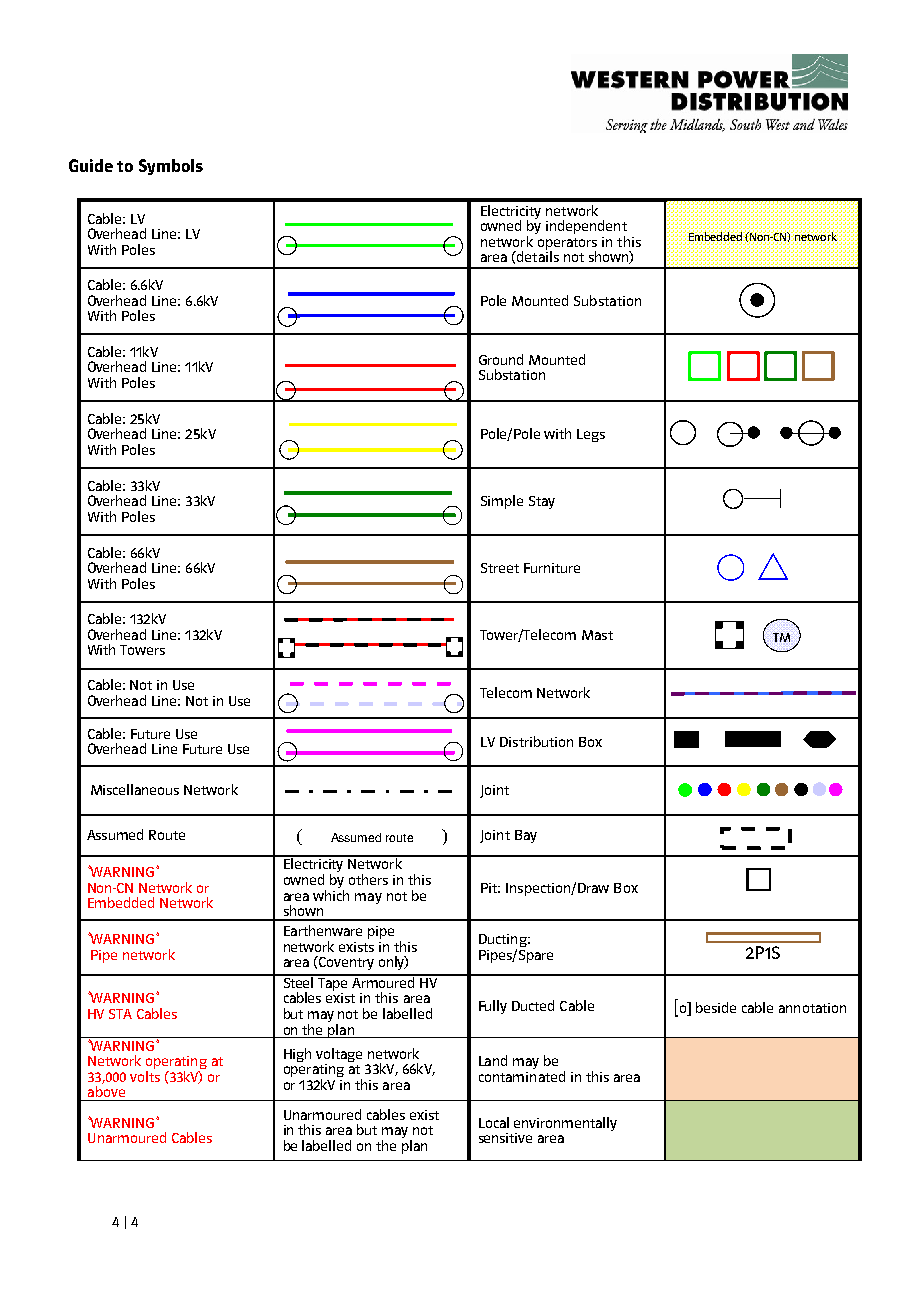  What do you see at coordinates (494, 1122) in the screenshot?
I see `Local` at bounding box center [494, 1122].
